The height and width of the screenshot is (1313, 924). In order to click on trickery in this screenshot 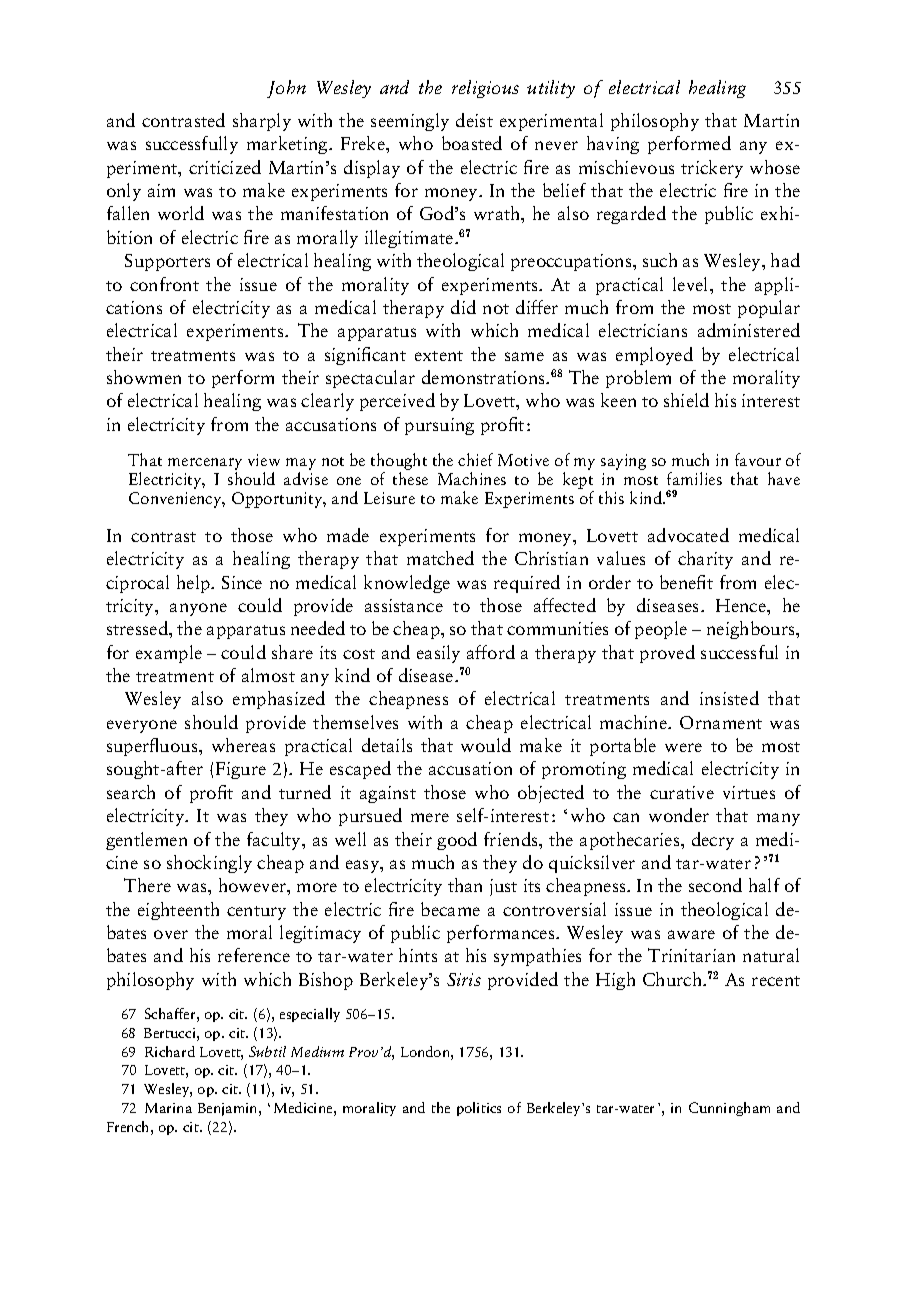, I will do `click(712, 169)`.
